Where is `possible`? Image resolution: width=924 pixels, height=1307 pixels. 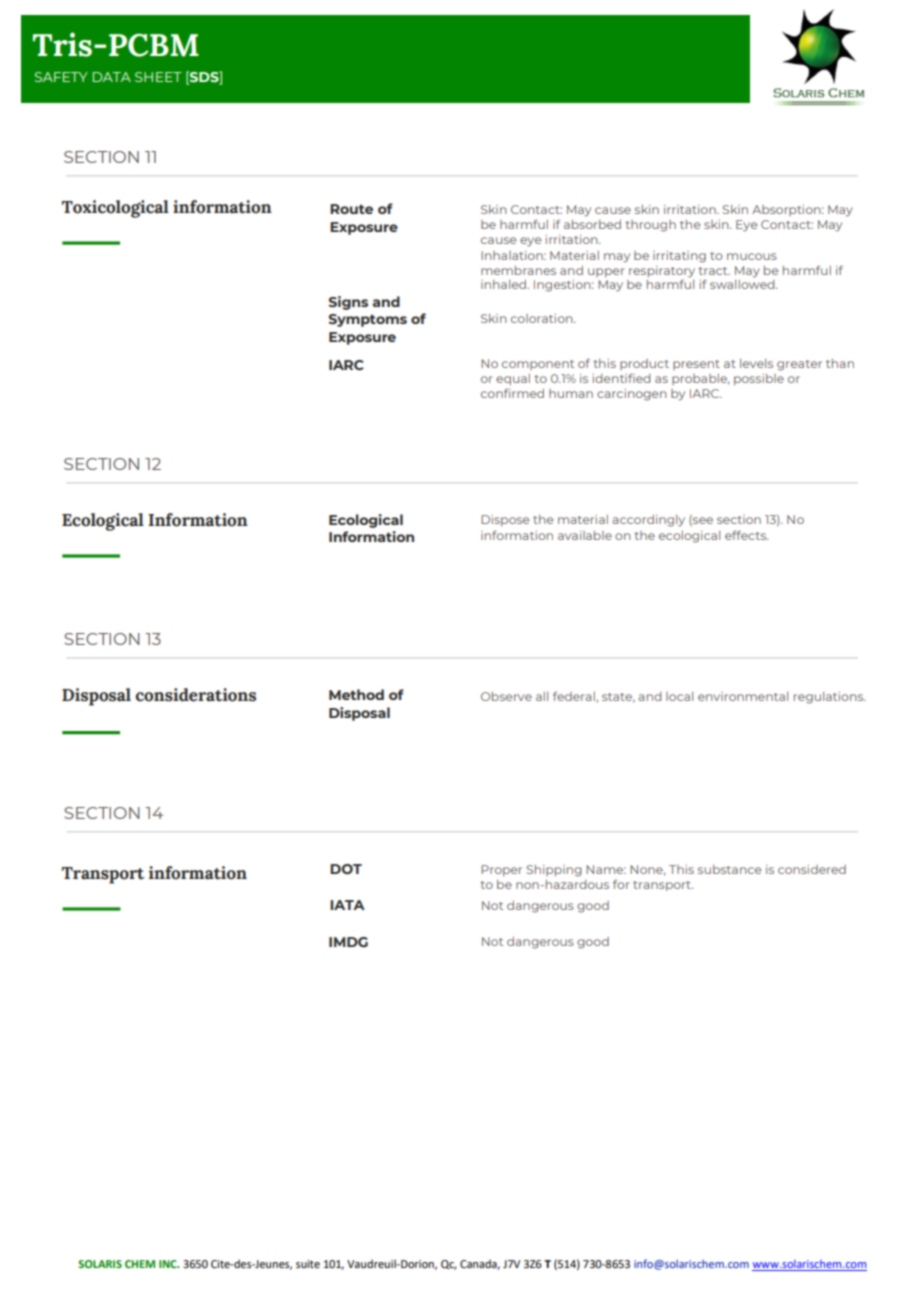 possible is located at coordinates (759, 379).
